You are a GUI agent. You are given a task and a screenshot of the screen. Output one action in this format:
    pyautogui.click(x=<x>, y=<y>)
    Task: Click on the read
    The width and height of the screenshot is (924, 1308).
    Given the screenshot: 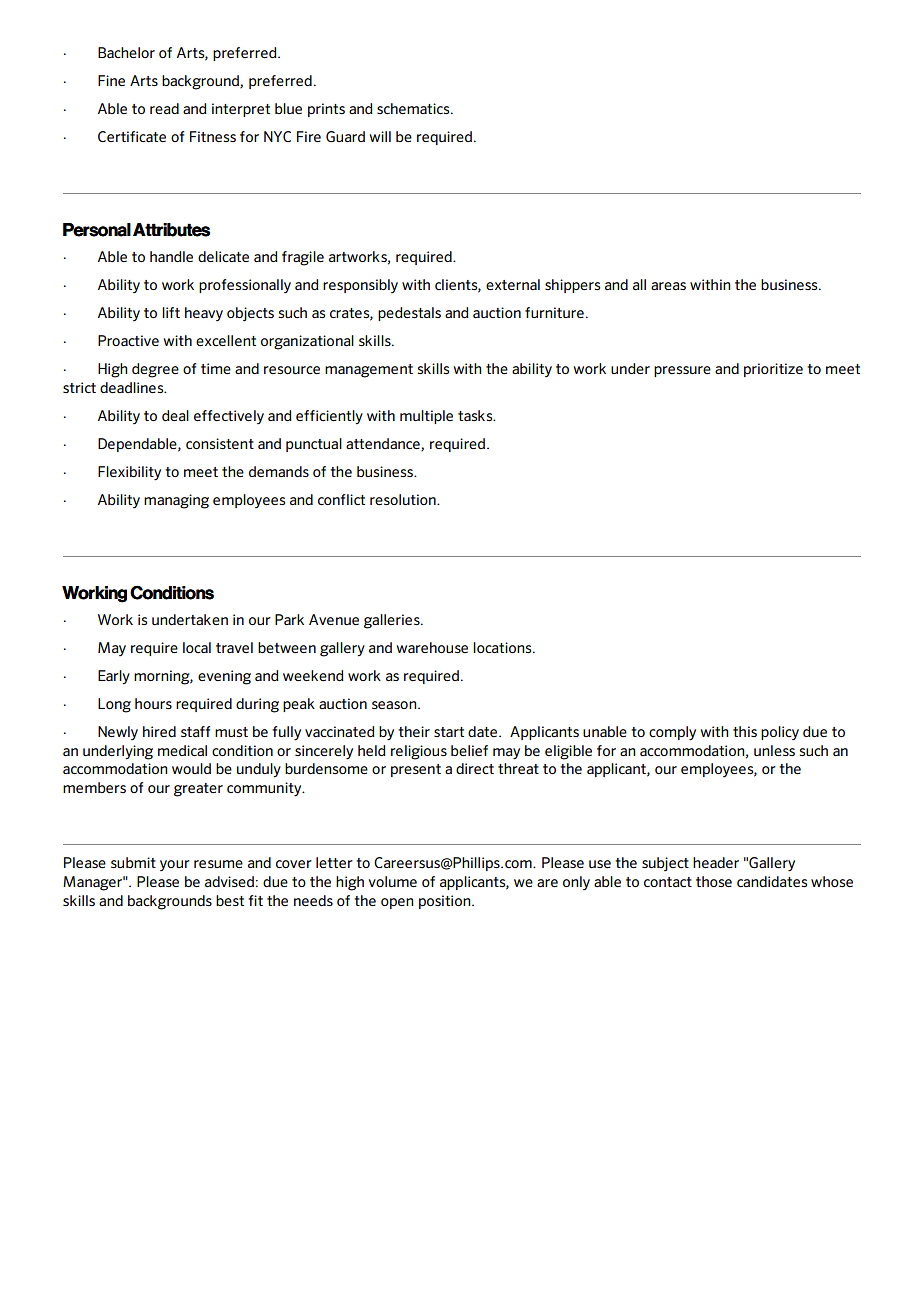 What is the action you would take?
    pyautogui.click(x=164, y=108)
